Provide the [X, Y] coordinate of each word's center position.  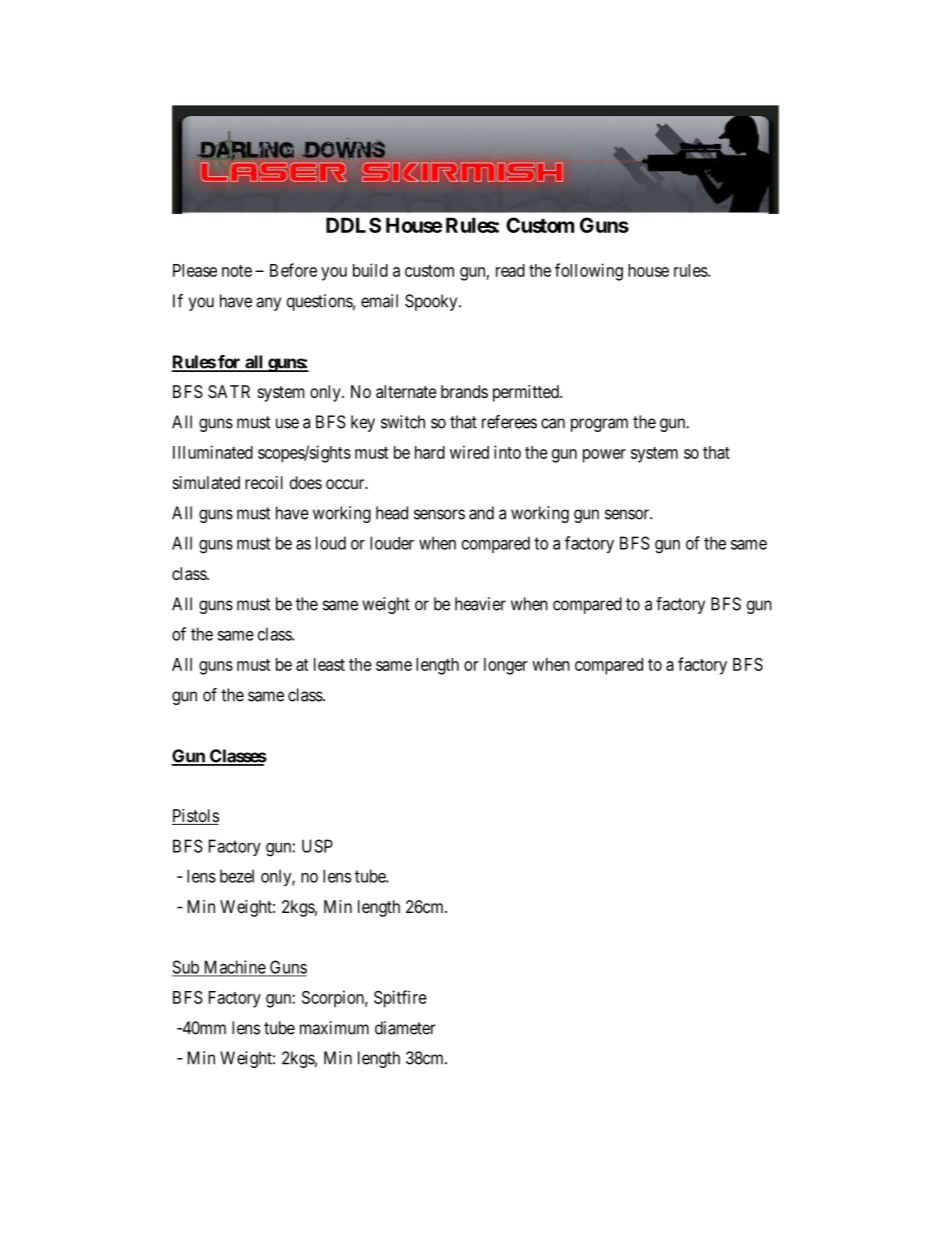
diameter [405, 1028]
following [589, 272]
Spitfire [400, 999]
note [237, 271]
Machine [234, 968]
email [379, 301]
